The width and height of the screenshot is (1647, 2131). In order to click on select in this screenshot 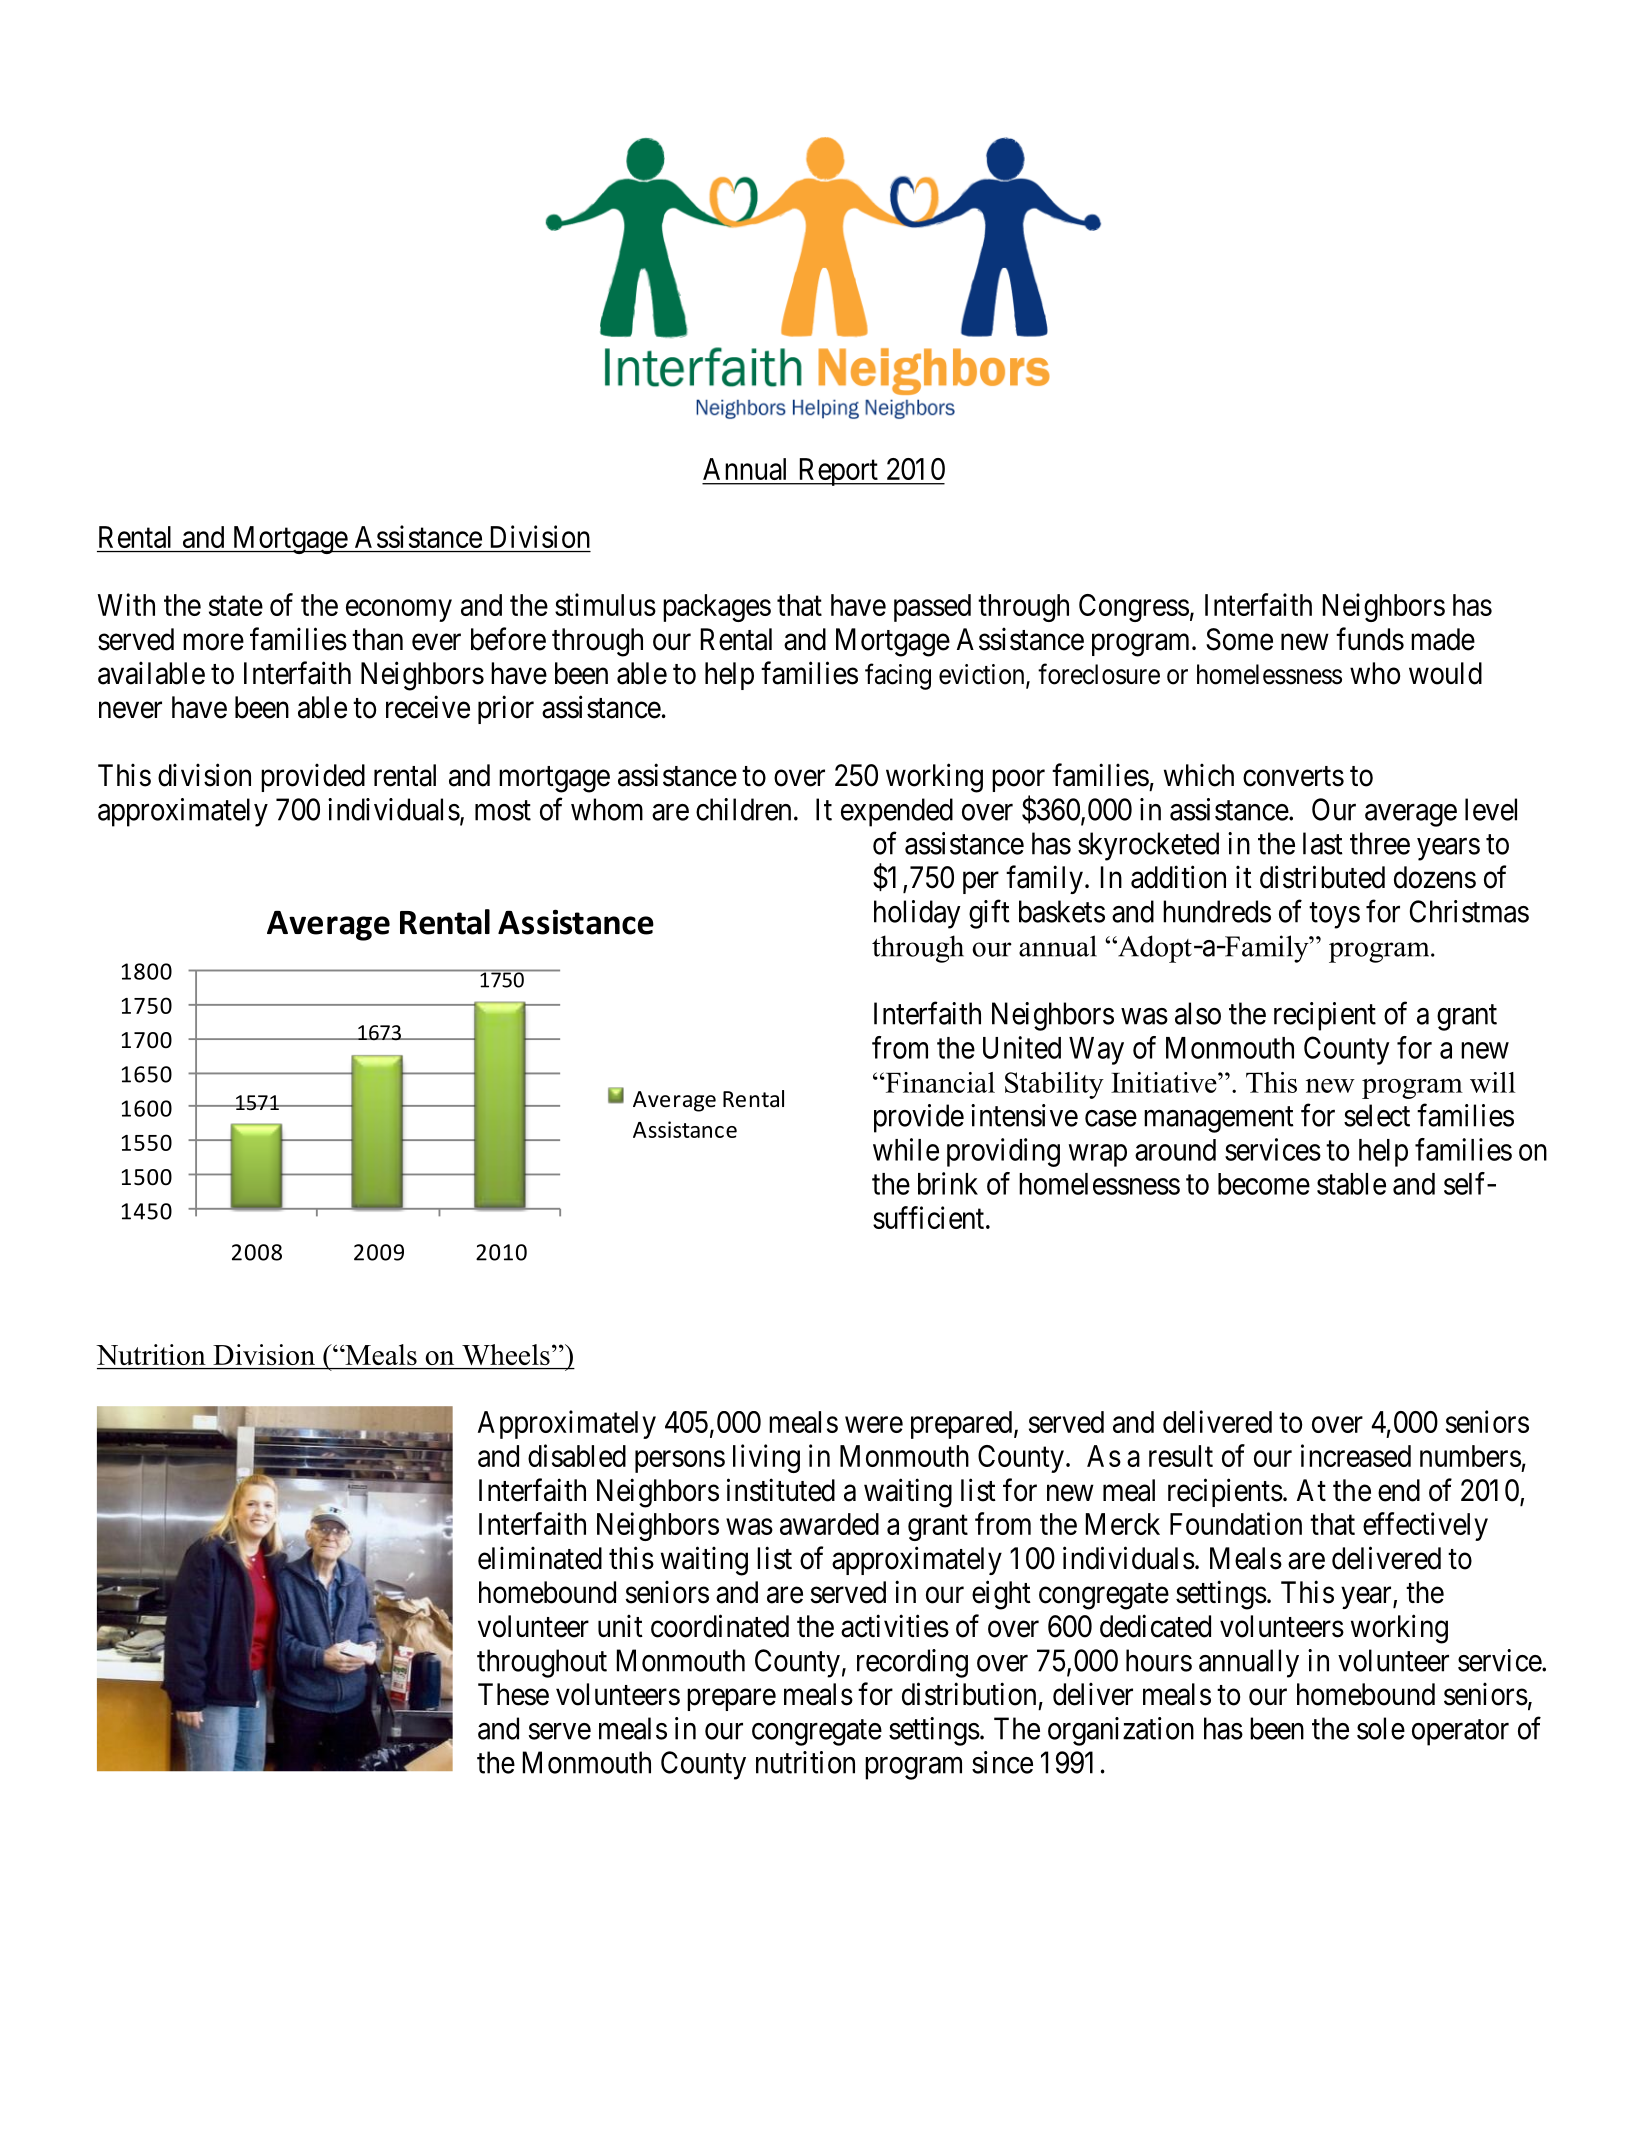, I will do `click(1377, 1115)`.
